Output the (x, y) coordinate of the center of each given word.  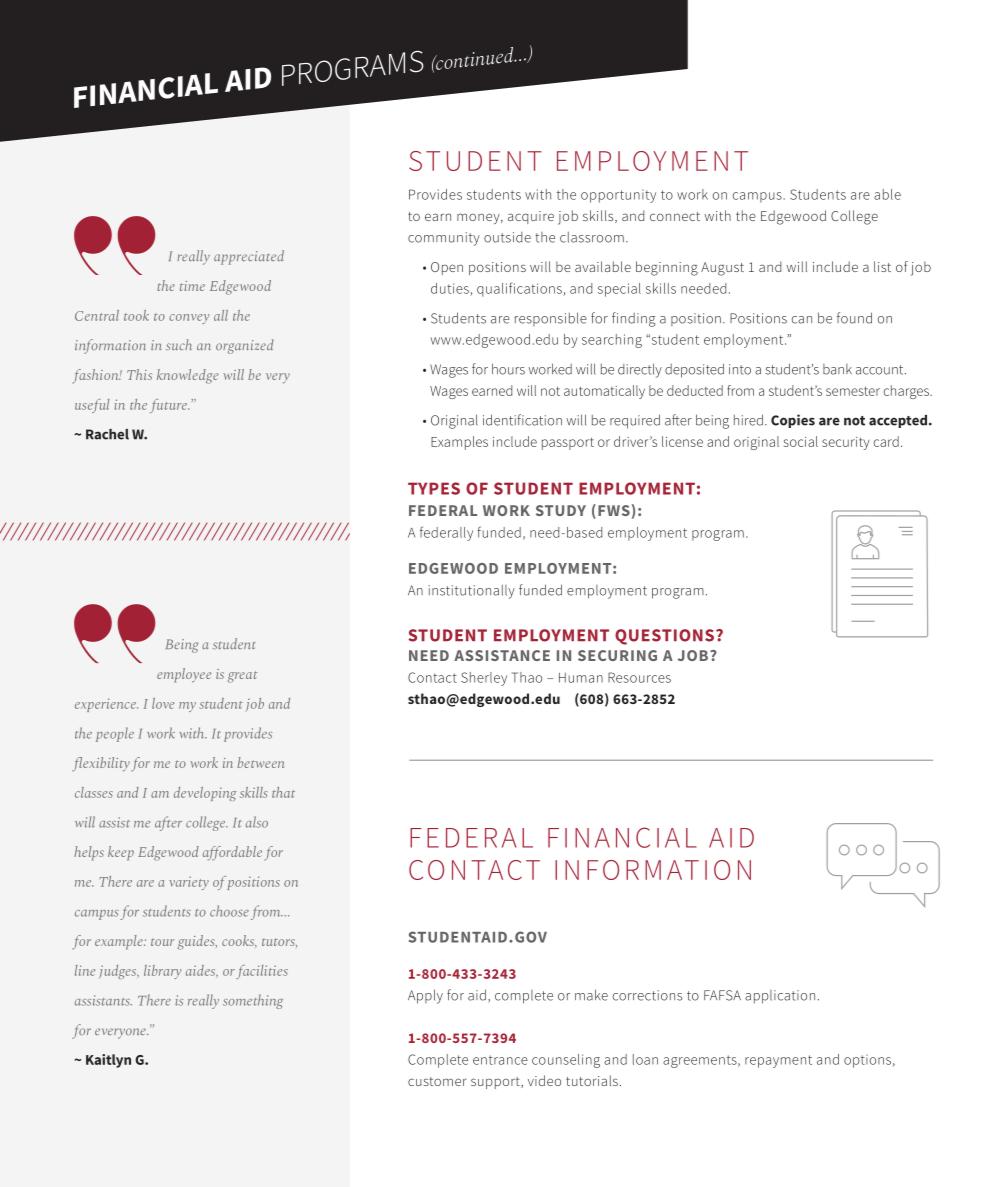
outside (507, 237)
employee (184, 675)
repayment (778, 1061)
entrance (500, 1060)
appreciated (249, 257)
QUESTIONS (664, 637)
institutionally (472, 592)
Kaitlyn (108, 1061)
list (882, 266)
